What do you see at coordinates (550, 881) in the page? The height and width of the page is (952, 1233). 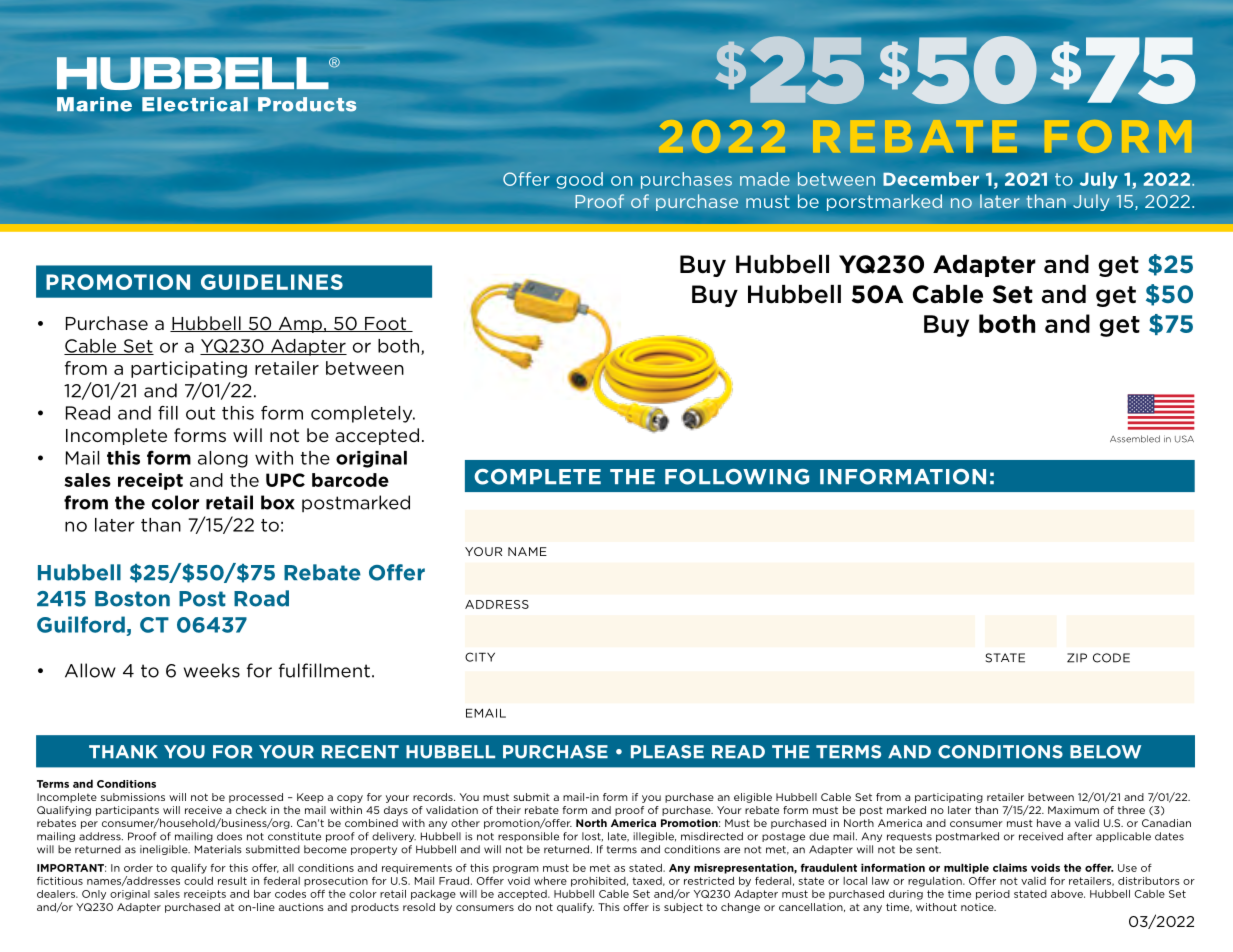 I see `where` at bounding box center [550, 881].
